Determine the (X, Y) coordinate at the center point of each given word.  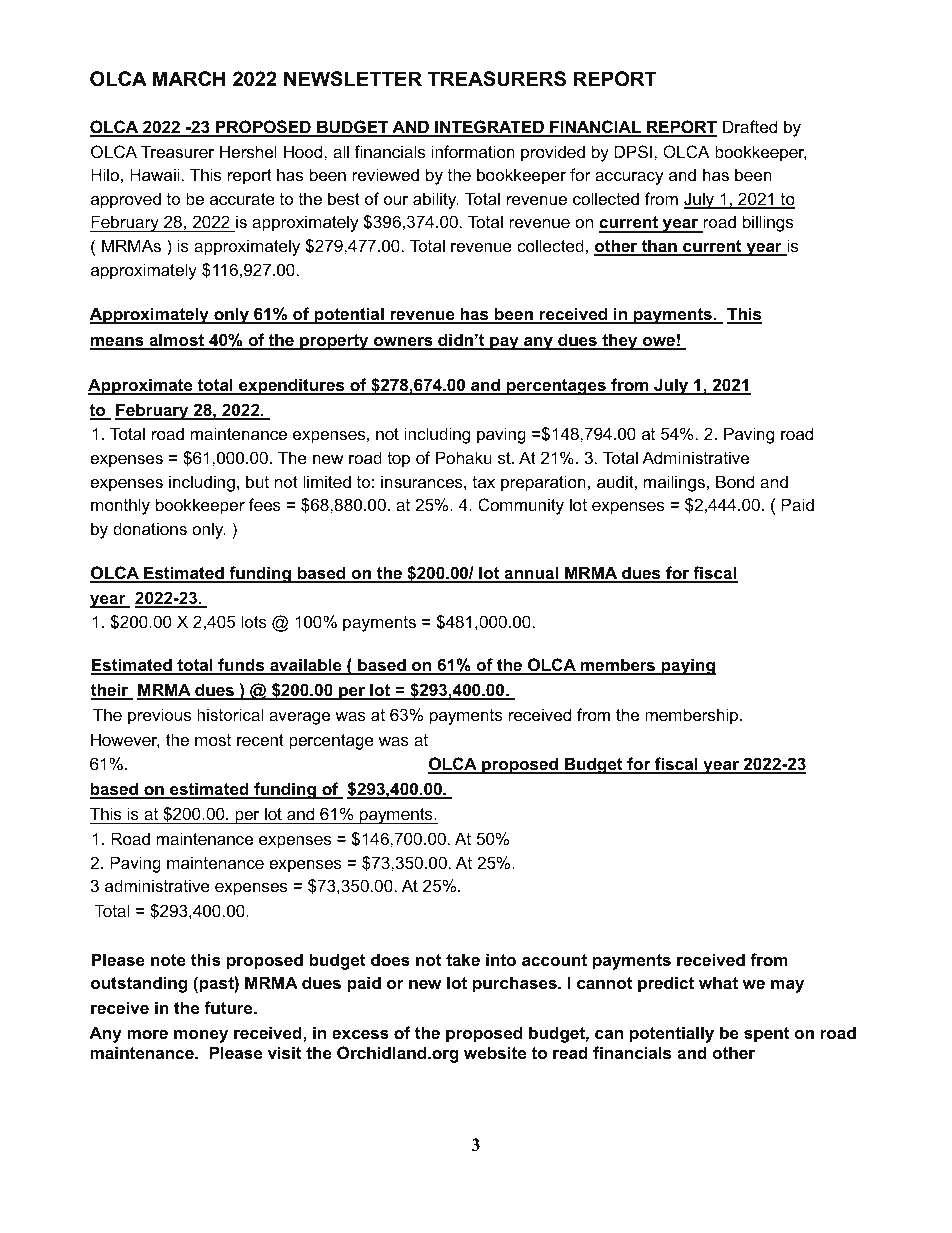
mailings (674, 483)
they (620, 341)
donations (150, 528)
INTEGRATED (489, 128)
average (299, 718)
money (201, 1036)
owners (403, 343)
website (495, 1052)
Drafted (750, 126)
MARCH (189, 79)
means (118, 343)
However (125, 740)
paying (687, 666)
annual (531, 574)
